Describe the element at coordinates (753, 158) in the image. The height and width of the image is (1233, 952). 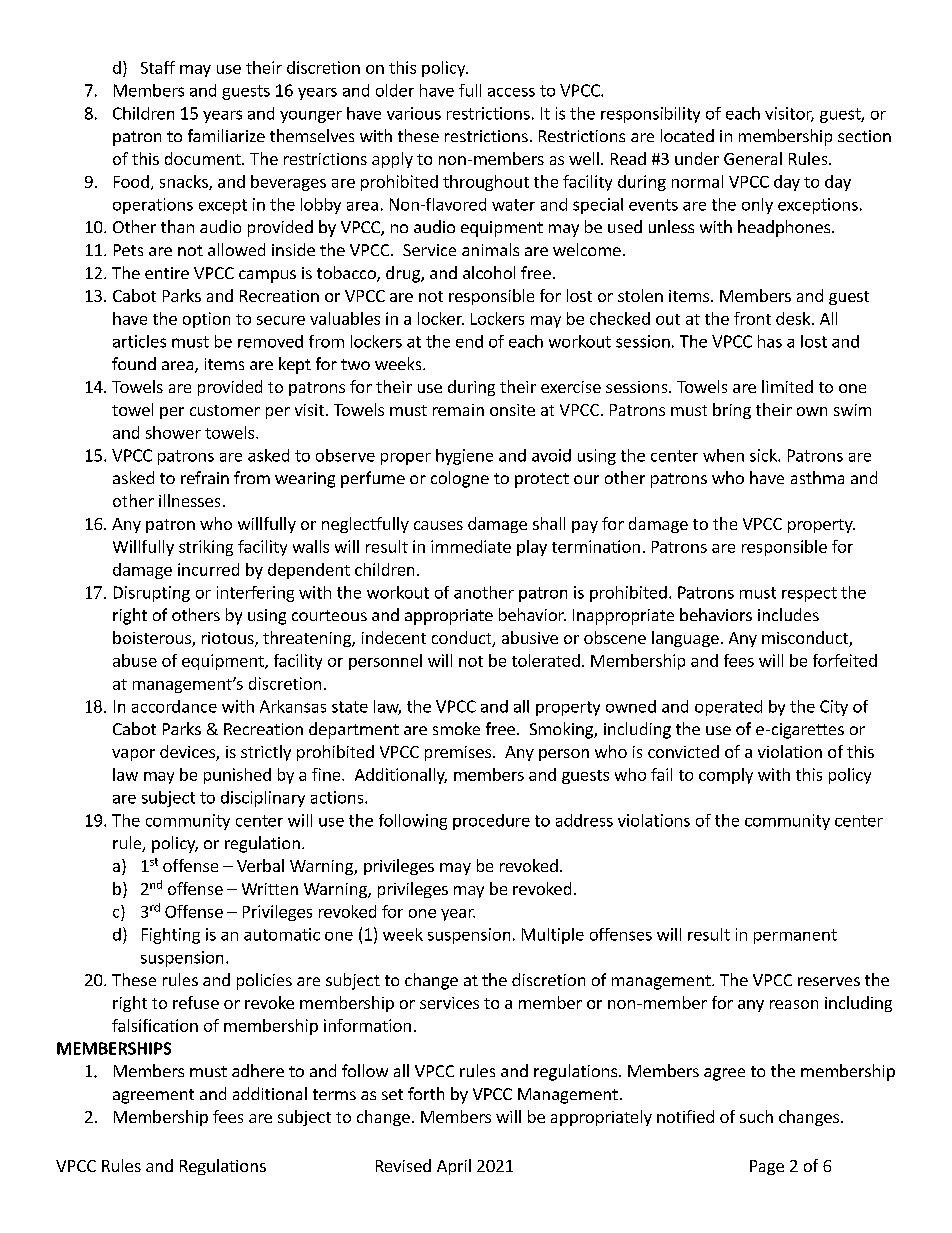
I see `General` at that location.
